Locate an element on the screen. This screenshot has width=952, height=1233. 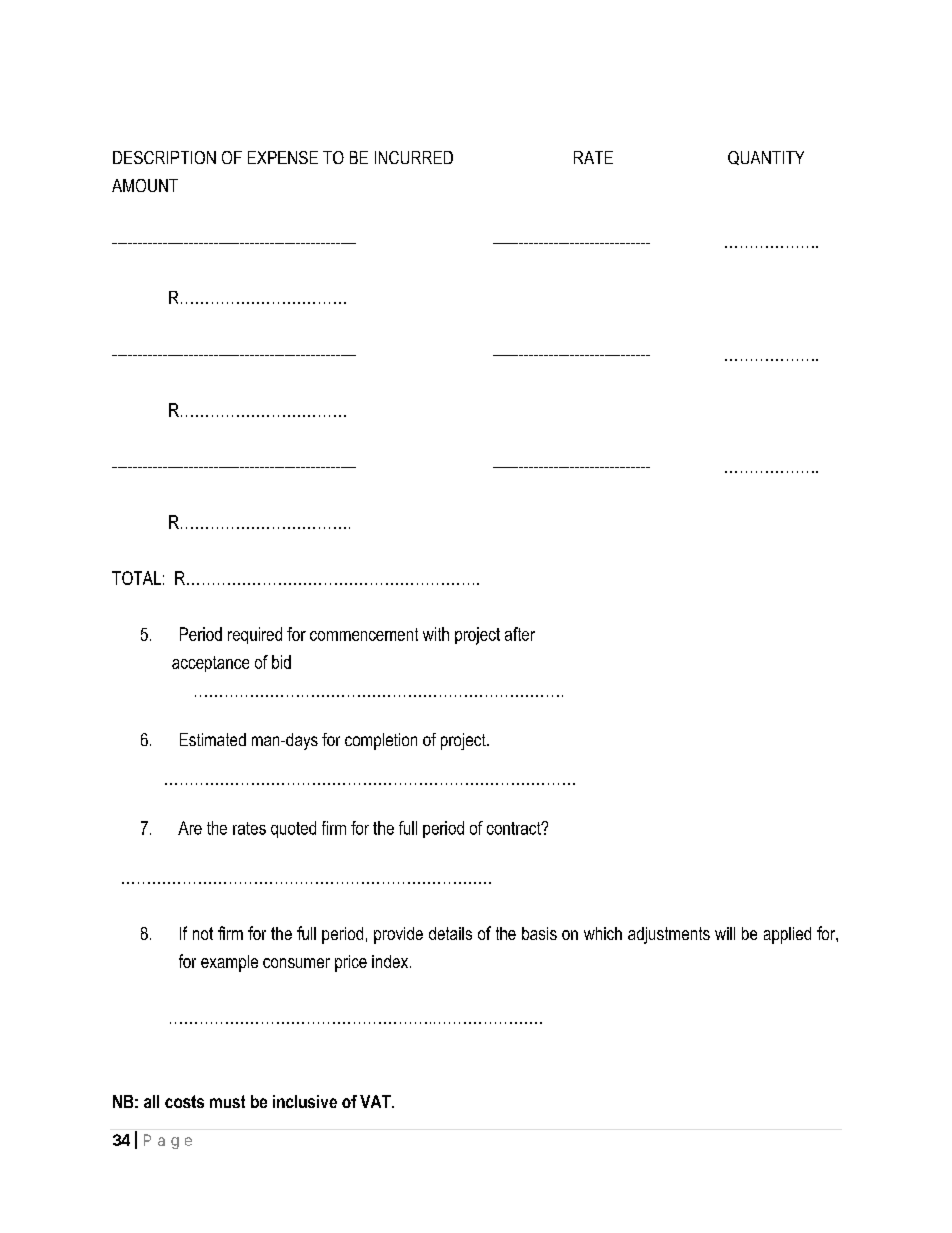
INCURRED is located at coordinates (414, 157).
